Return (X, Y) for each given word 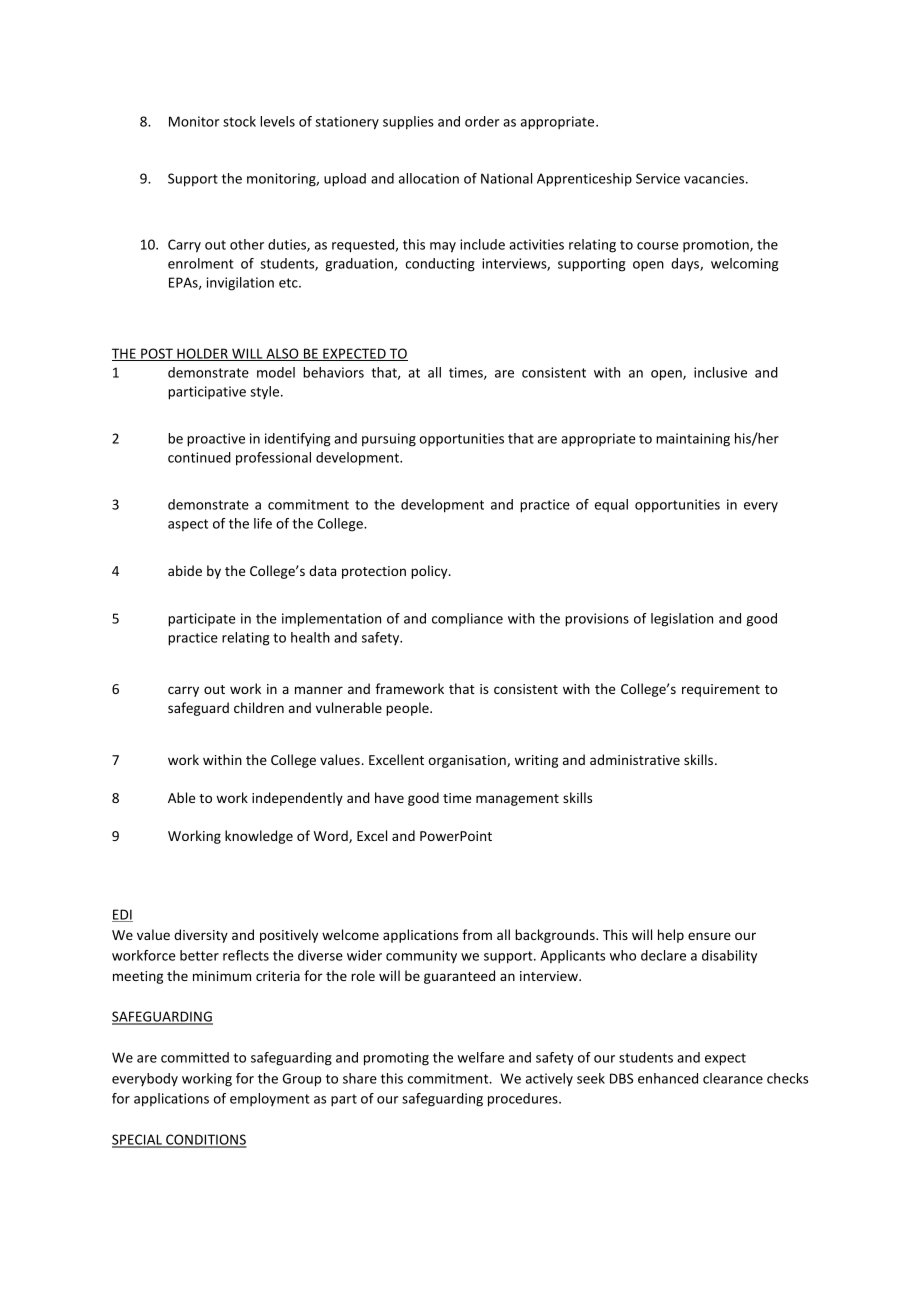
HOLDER (202, 354)
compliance (467, 619)
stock (239, 121)
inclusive (720, 372)
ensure (709, 936)
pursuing (389, 440)
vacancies (715, 178)
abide (185, 570)
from (477, 934)
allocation (429, 178)
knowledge (259, 837)
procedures (524, 1100)
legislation (682, 620)
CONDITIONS (205, 1140)
